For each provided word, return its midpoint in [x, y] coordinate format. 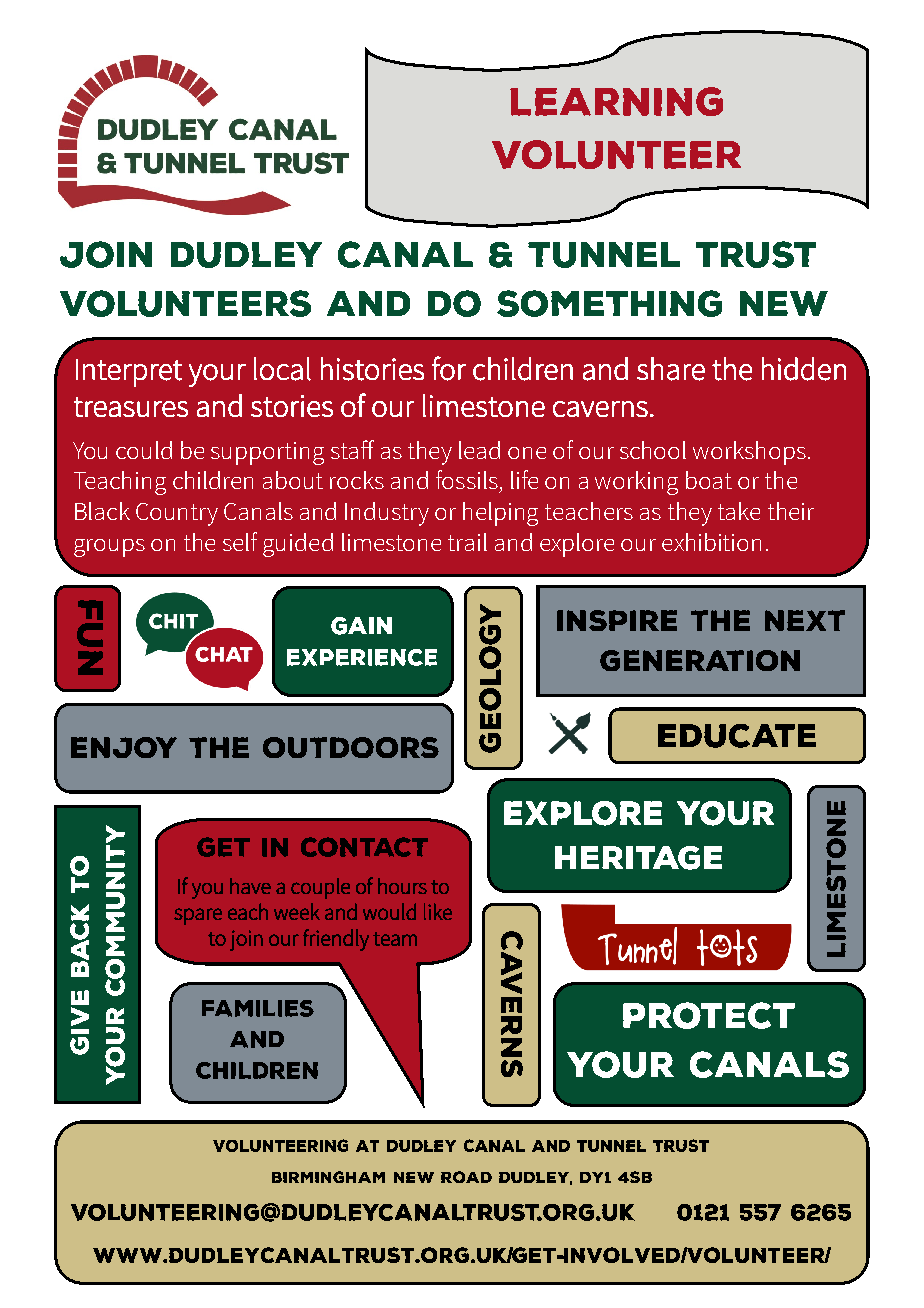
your [217, 375]
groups [109, 548]
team [395, 939]
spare [198, 916]
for [449, 368]
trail [467, 542]
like [438, 911]
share [671, 369]
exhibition [711, 542]
